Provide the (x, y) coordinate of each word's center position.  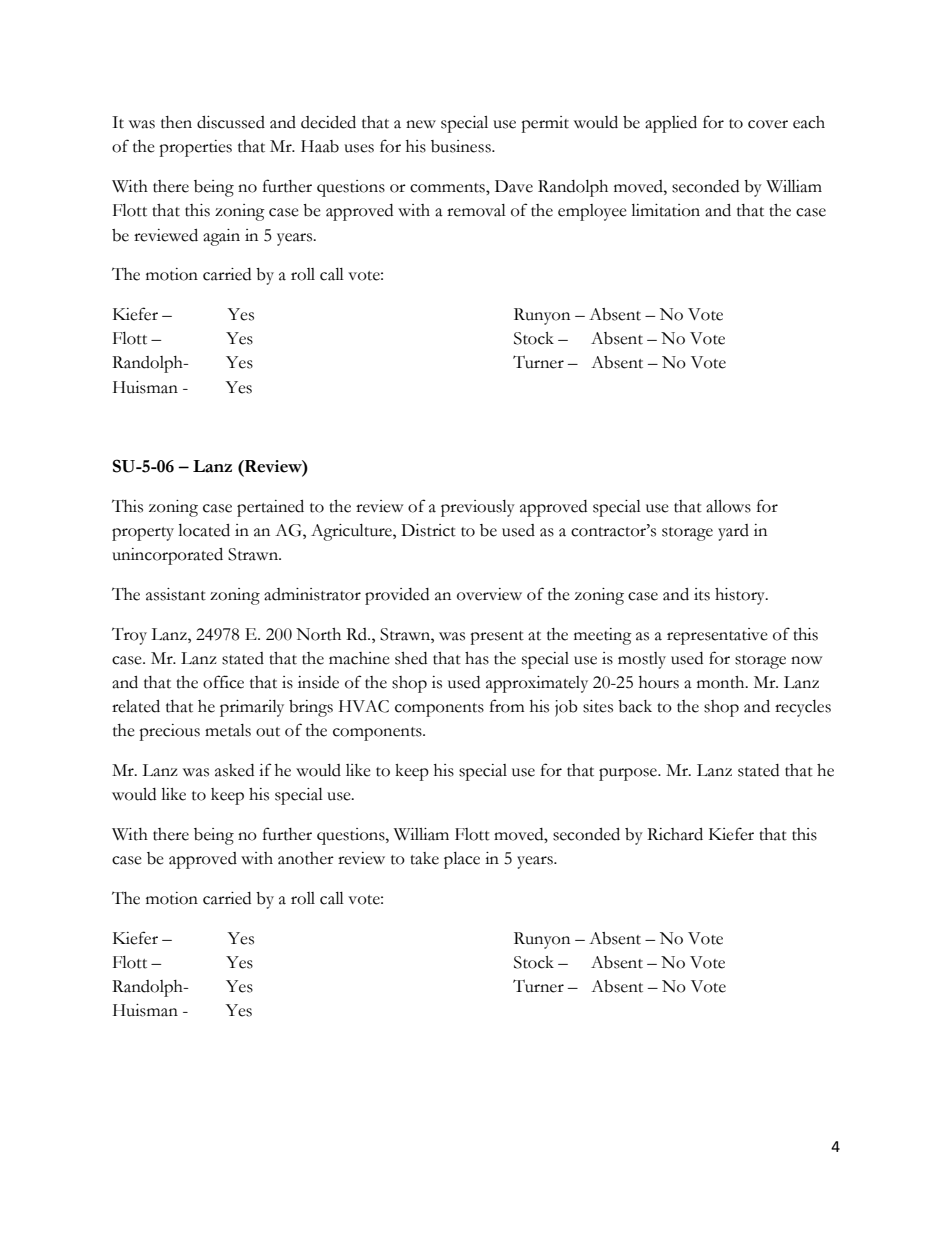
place (462, 860)
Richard (675, 834)
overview (489, 594)
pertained (270, 508)
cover (768, 124)
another (306, 858)
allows (728, 506)
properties (195, 148)
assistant (176, 594)
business (462, 146)
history (741, 596)
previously (478, 508)
